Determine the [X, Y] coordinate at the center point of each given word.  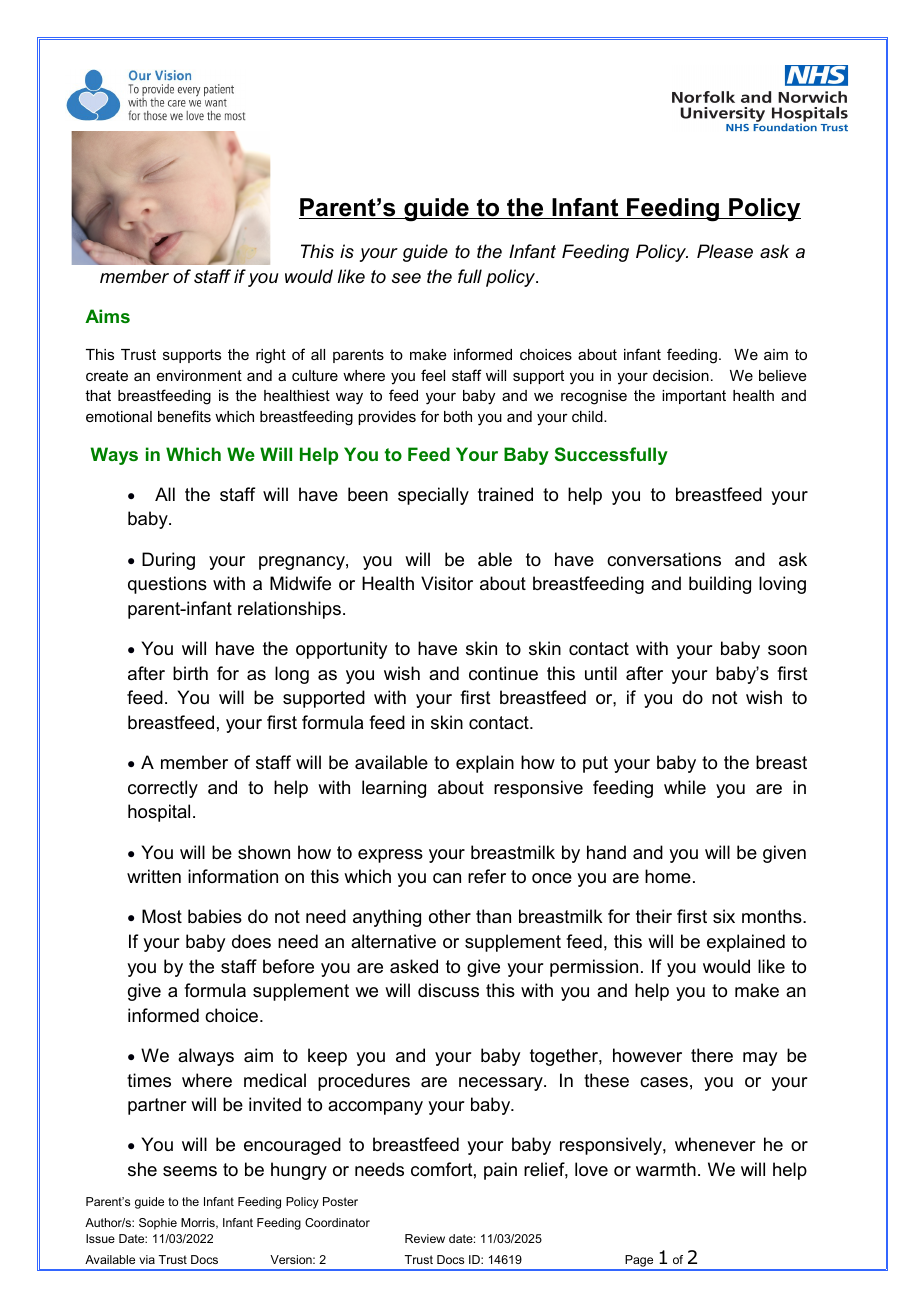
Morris [199, 1223]
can [447, 878]
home [668, 876]
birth [190, 673]
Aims [107, 316]
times [149, 1080]
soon [787, 650]
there [712, 1055]
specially [433, 496]
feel [433, 375]
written [154, 876]
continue [503, 673]
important [694, 397]
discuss [448, 990]
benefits [184, 416]
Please [725, 251]
